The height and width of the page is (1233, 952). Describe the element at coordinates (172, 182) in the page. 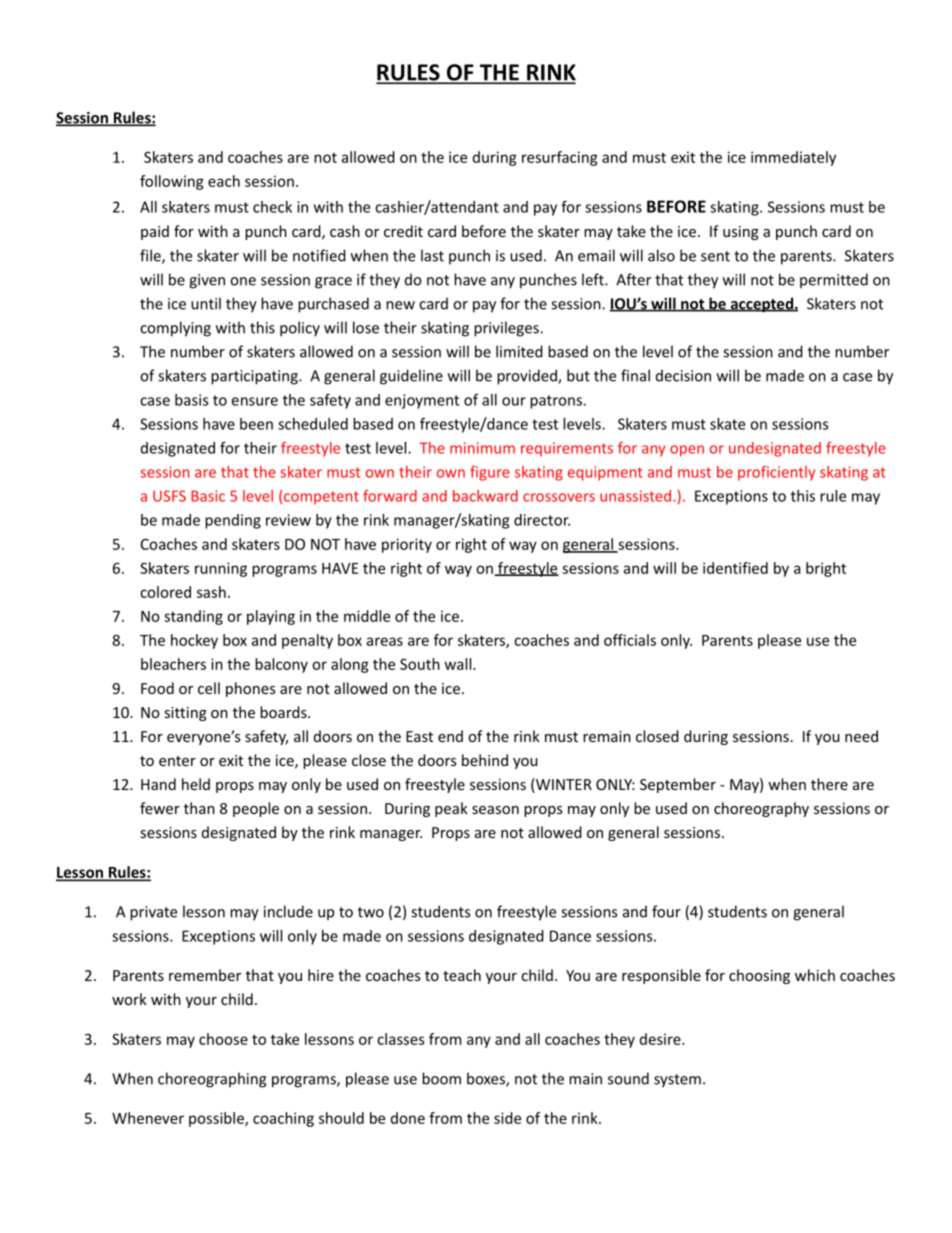

I see `following` at that location.
